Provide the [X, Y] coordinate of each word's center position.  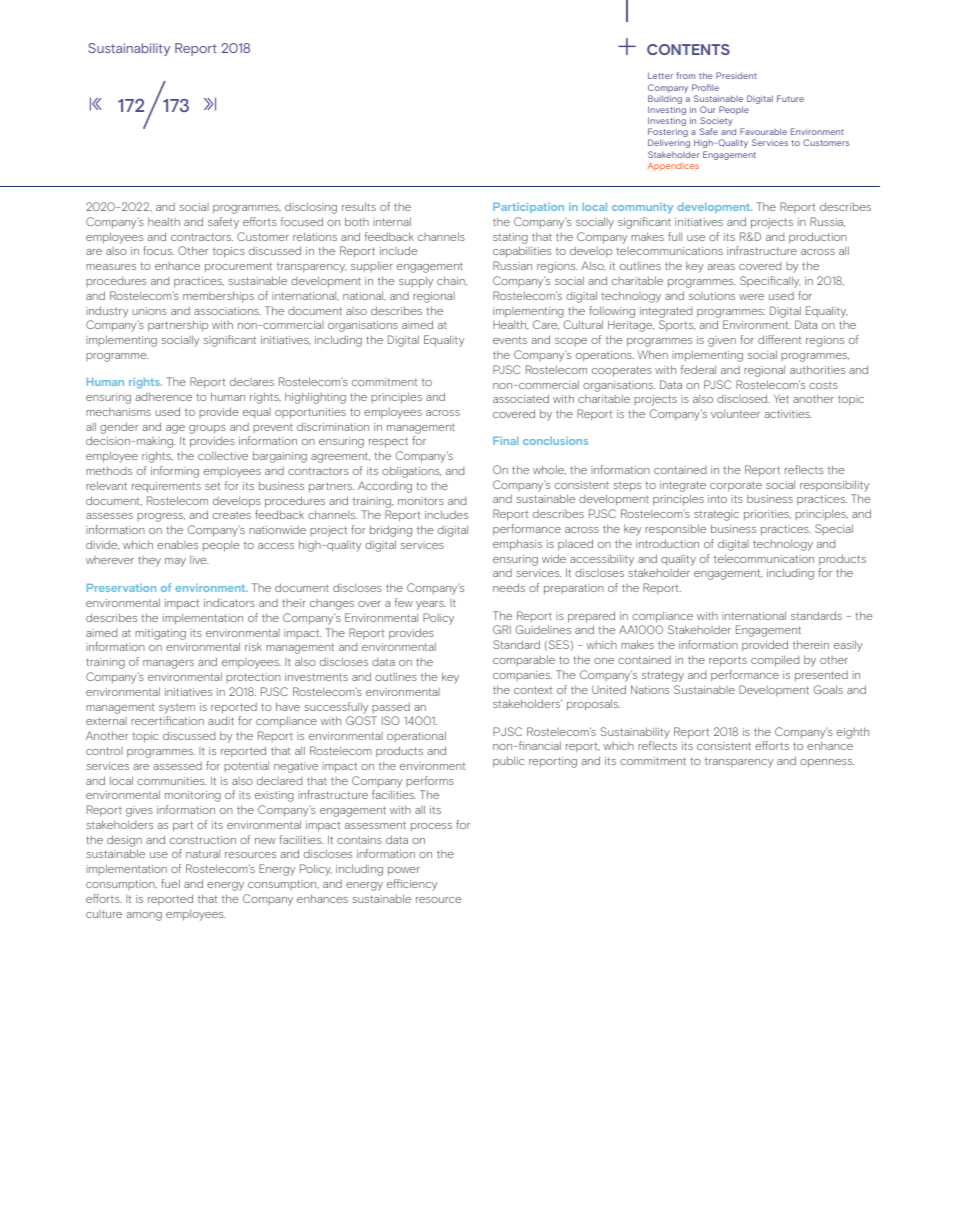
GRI [502, 629]
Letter [660, 75]
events [510, 340]
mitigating [160, 634]
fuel [170, 883]
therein [811, 644]
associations [227, 311]
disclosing [311, 208]
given [722, 341]
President [736, 75]
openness [827, 763]
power [404, 871]
